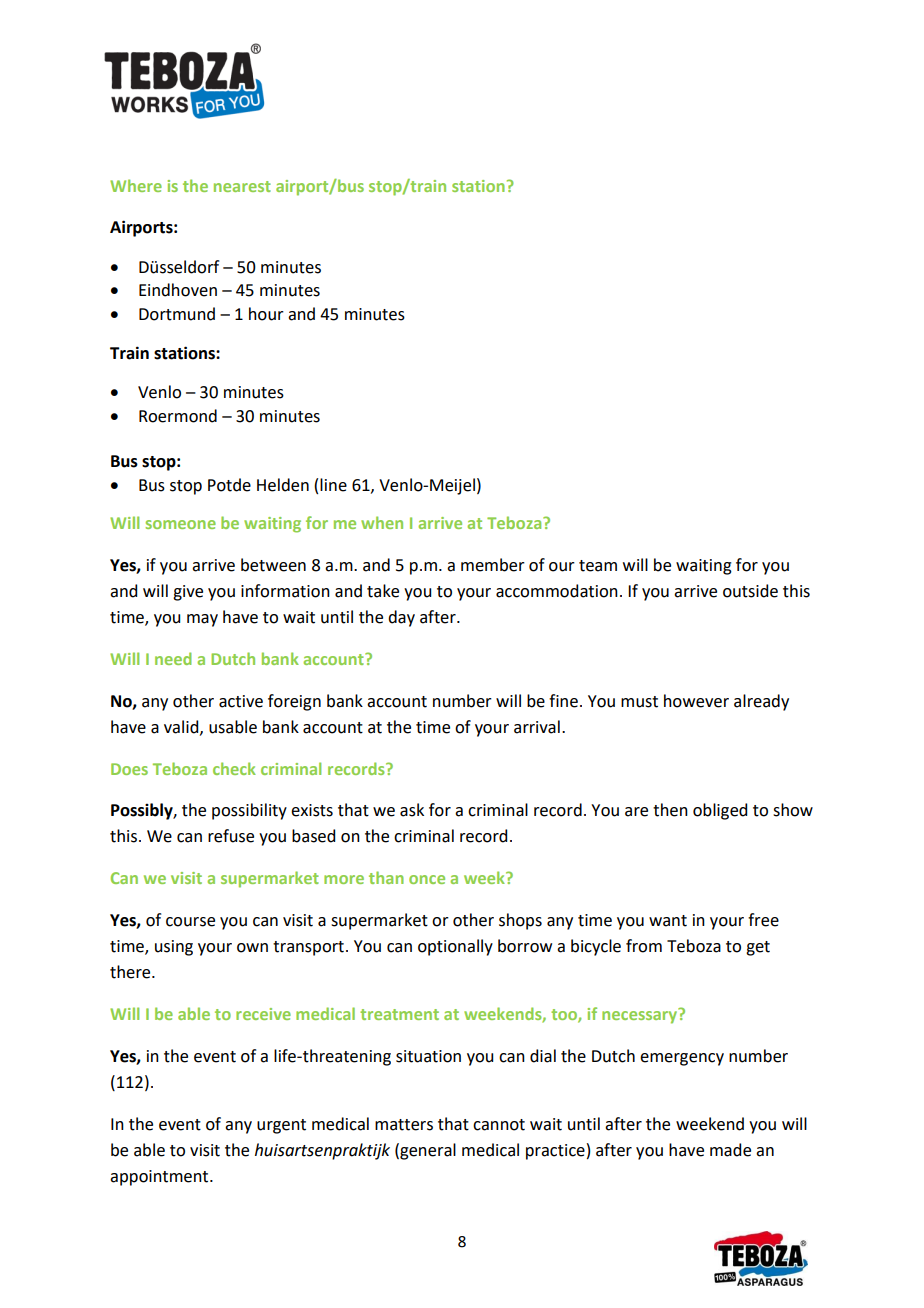 The image size is (924, 1308). Describe the element at coordinates (730, 1150) in the screenshot. I see `made` at that location.
